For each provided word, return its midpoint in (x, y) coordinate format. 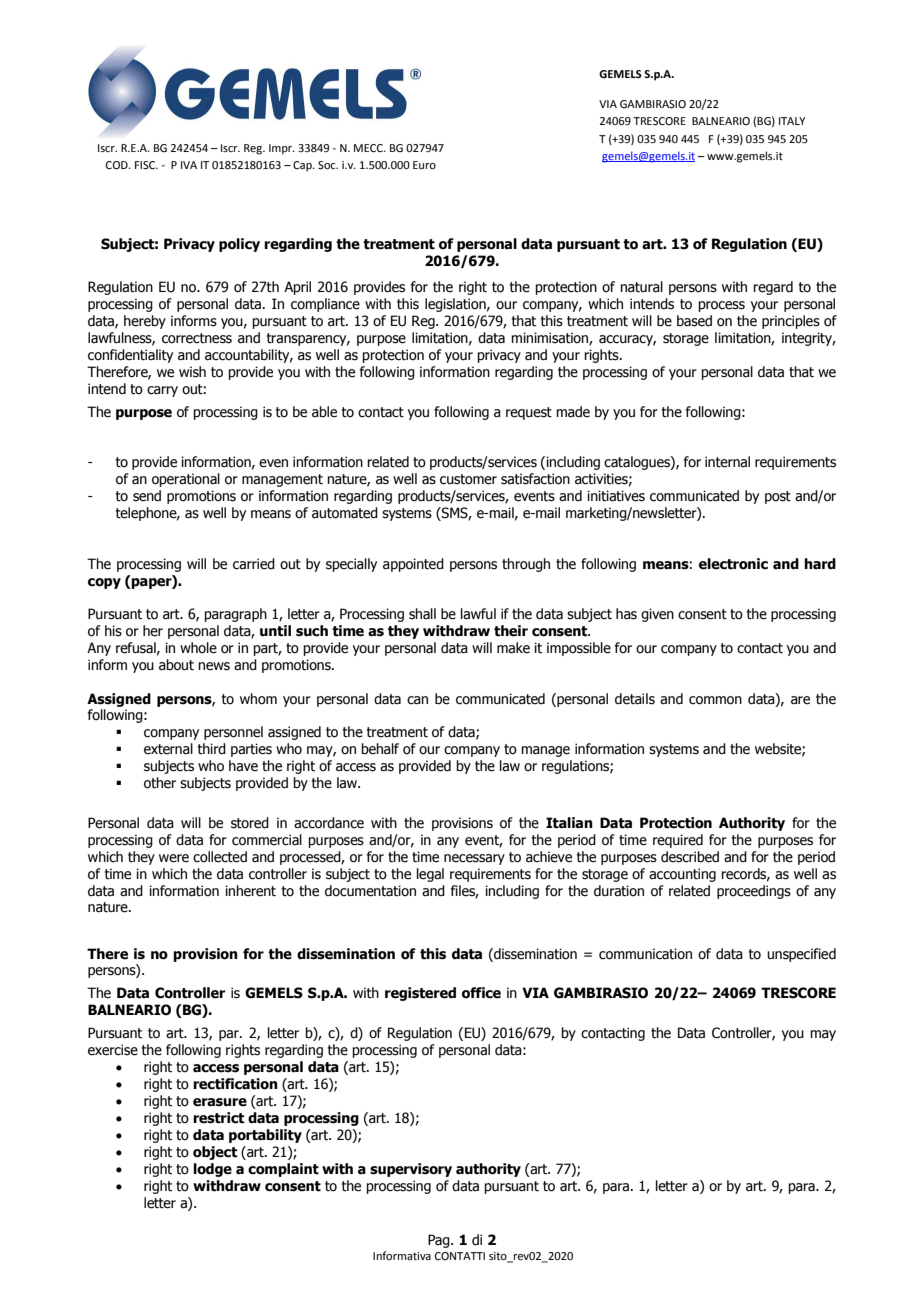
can (417, 700)
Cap (303, 166)
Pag (440, 1241)
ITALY (792, 121)
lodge (212, 1170)
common (715, 700)
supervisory (411, 1170)
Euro (424, 165)
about (176, 665)
